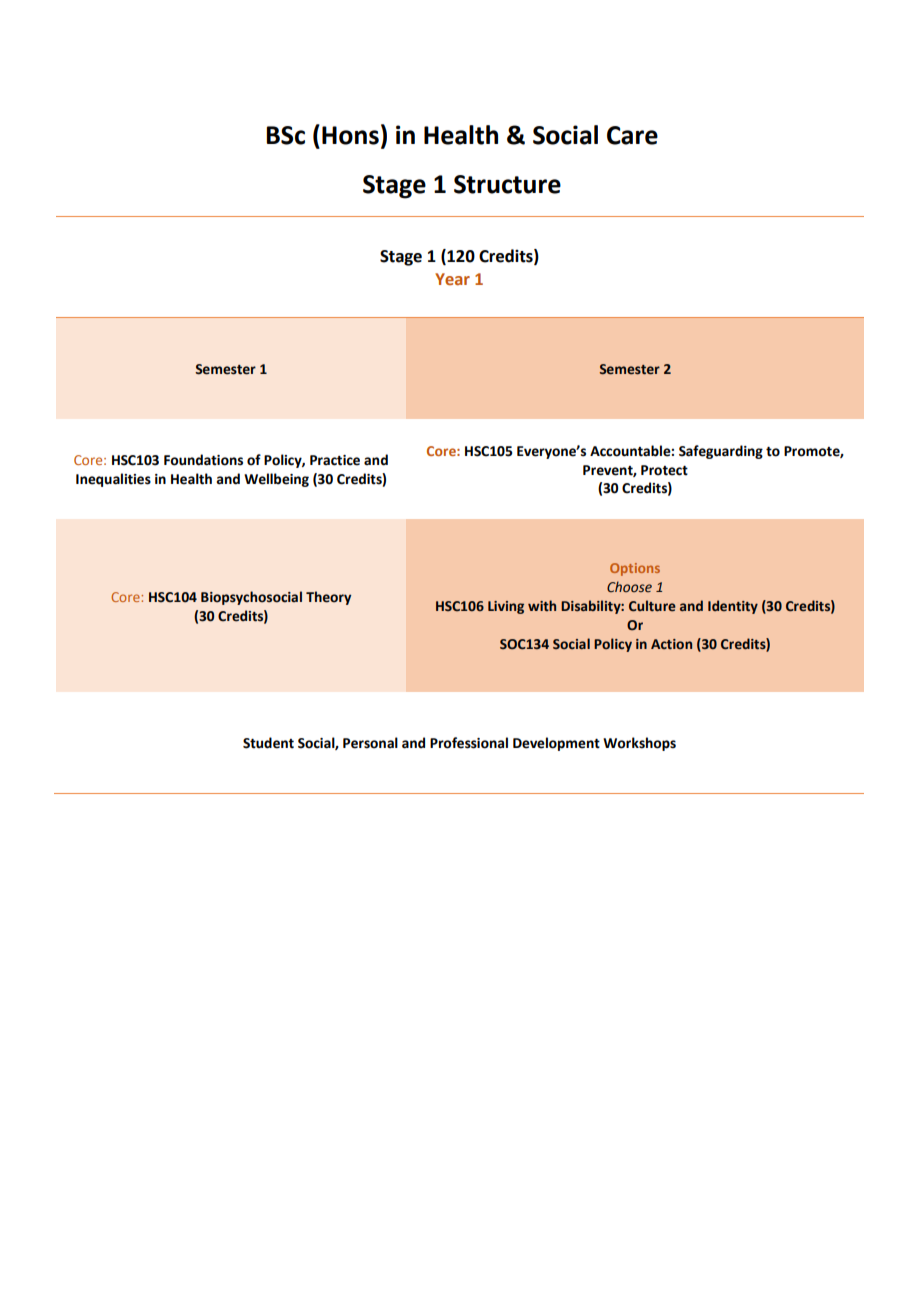  What do you see at coordinates (507, 184) in the image?
I see `Structure` at bounding box center [507, 184].
